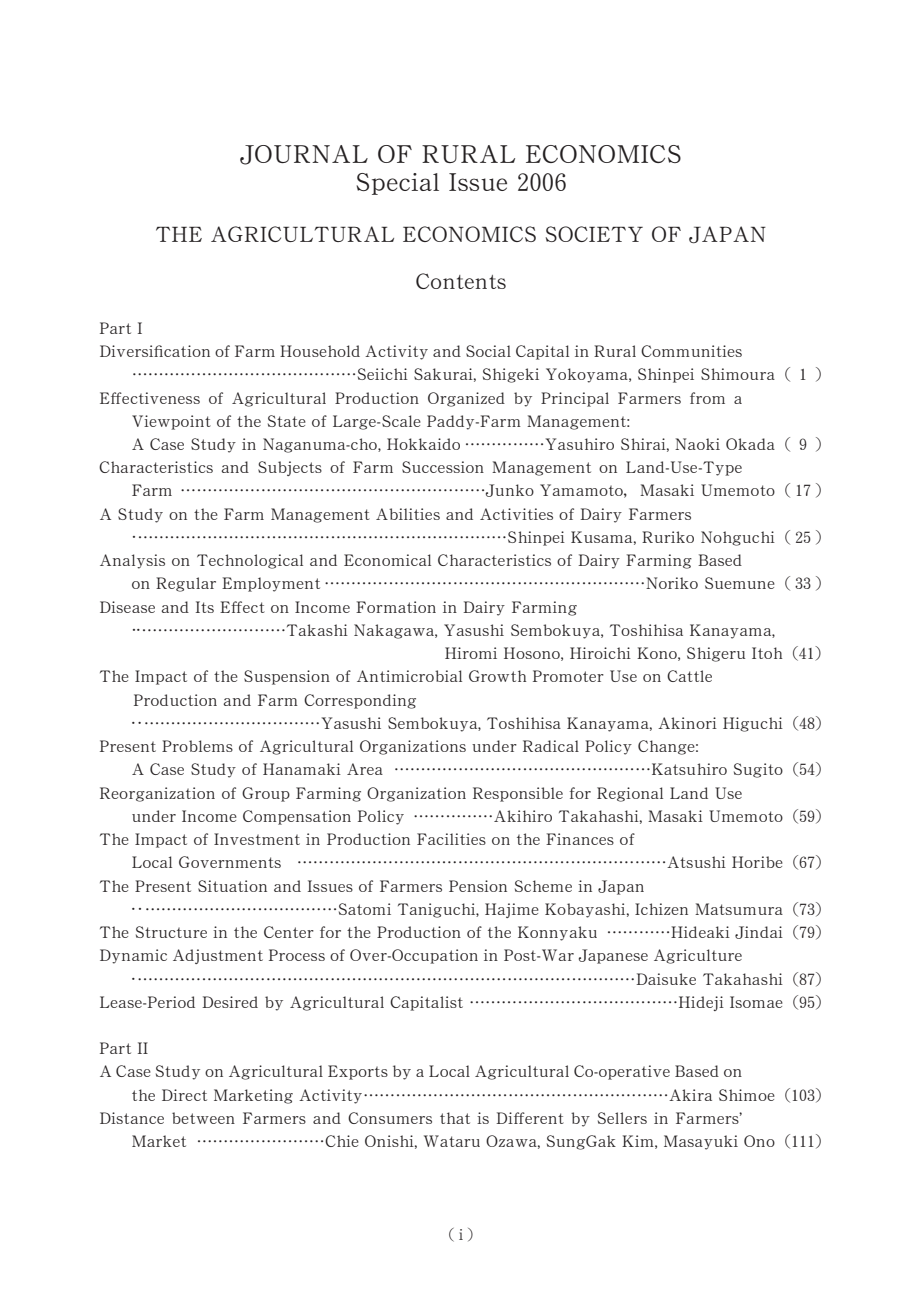 Image resolution: width=924 pixels, height=1305 pixels. What do you see at coordinates (698, 956) in the document?
I see `Agriculture` at bounding box center [698, 956].
